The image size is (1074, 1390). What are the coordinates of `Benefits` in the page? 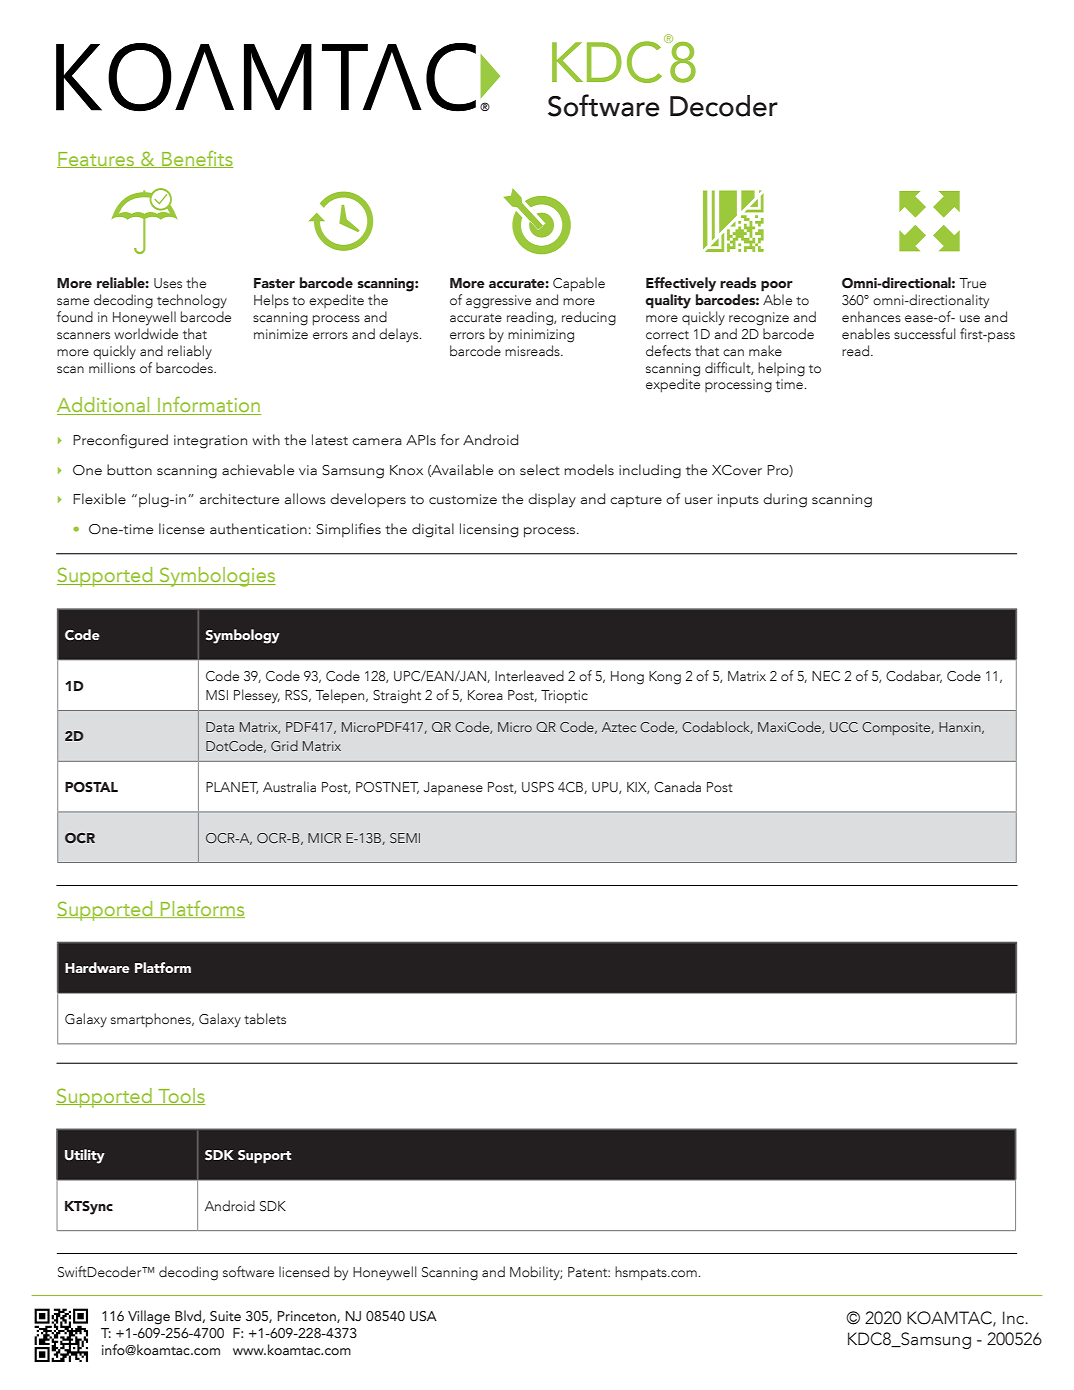 It's located at (196, 159).
